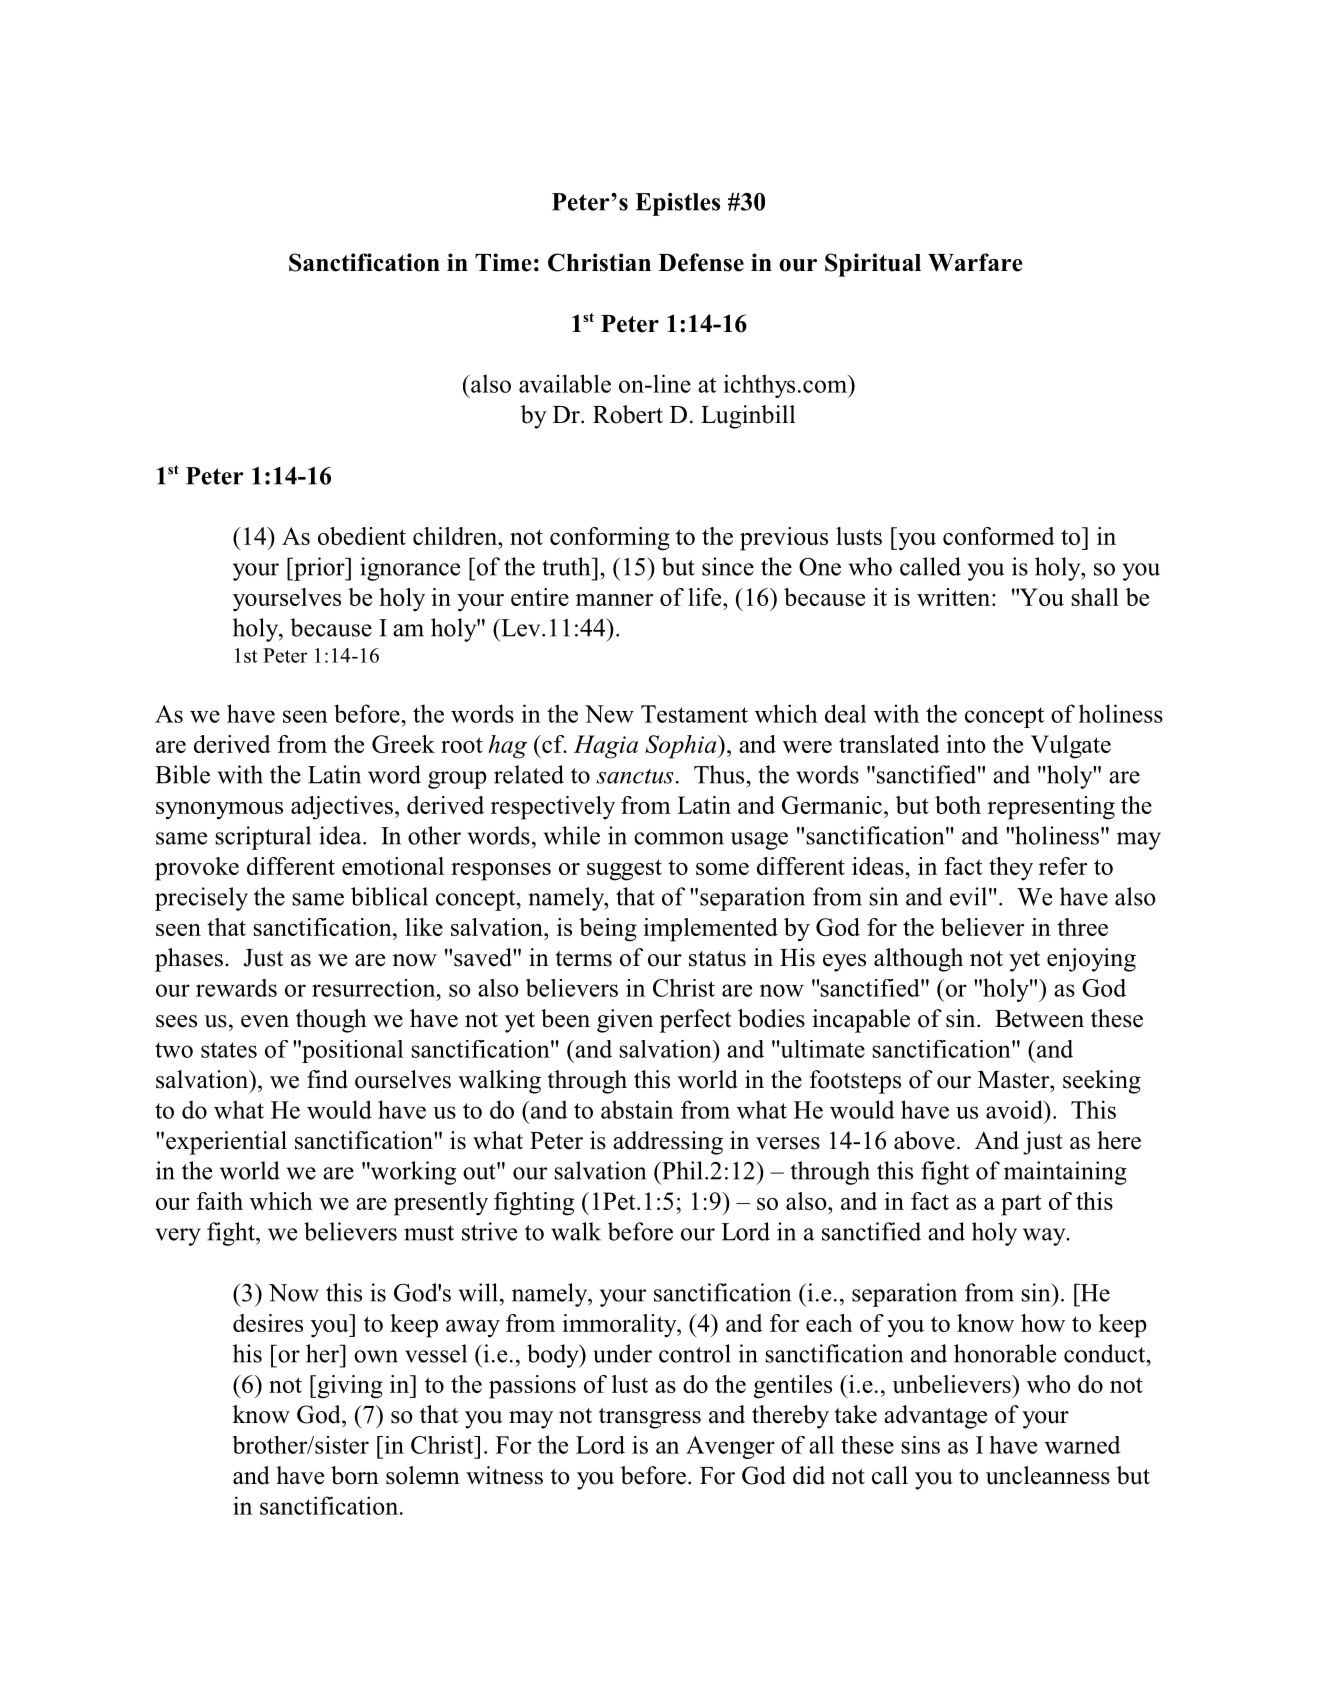 This page has width=1317, height=1704. I want to click on Epistles, so click(677, 204).
